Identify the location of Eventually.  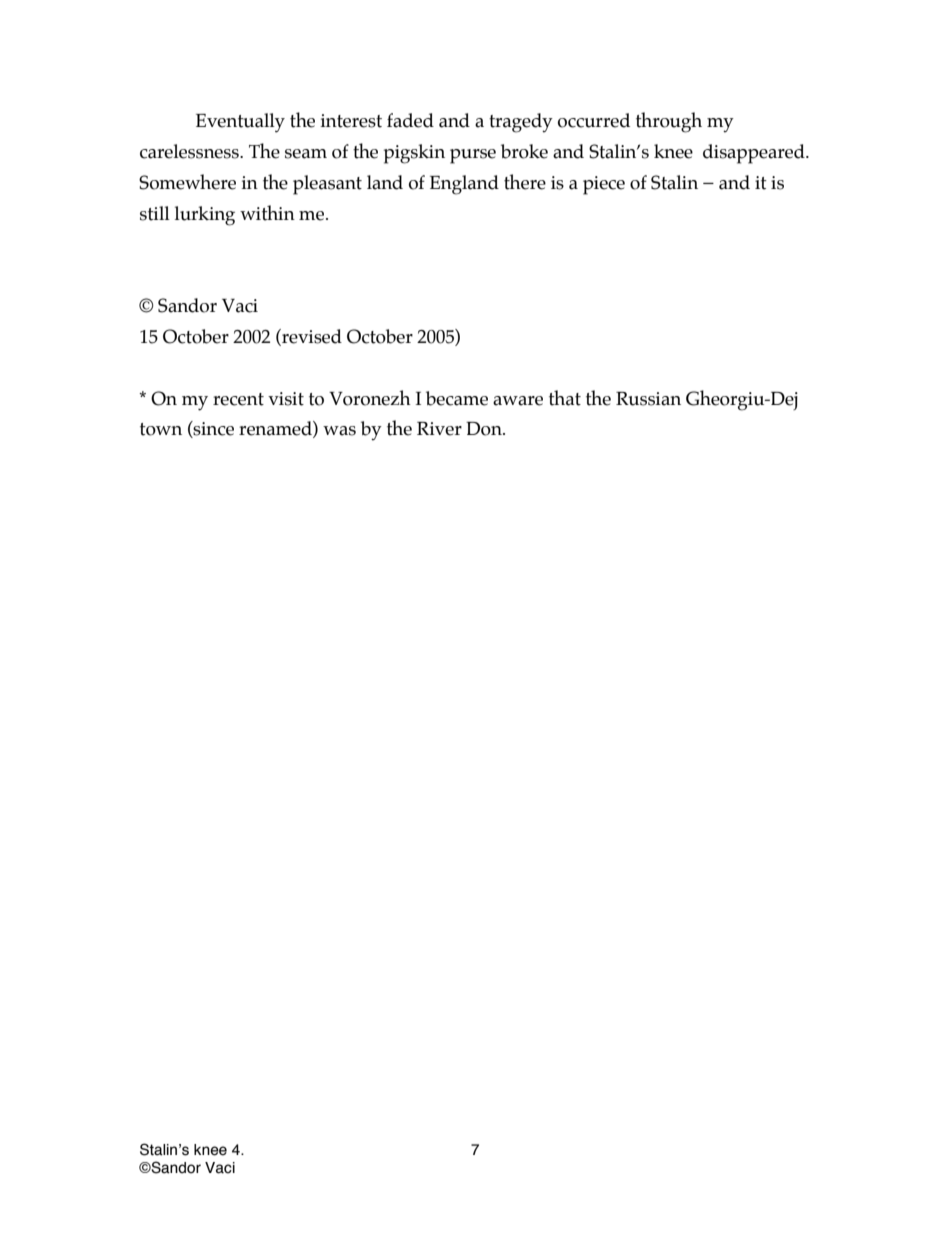
(240, 123).
